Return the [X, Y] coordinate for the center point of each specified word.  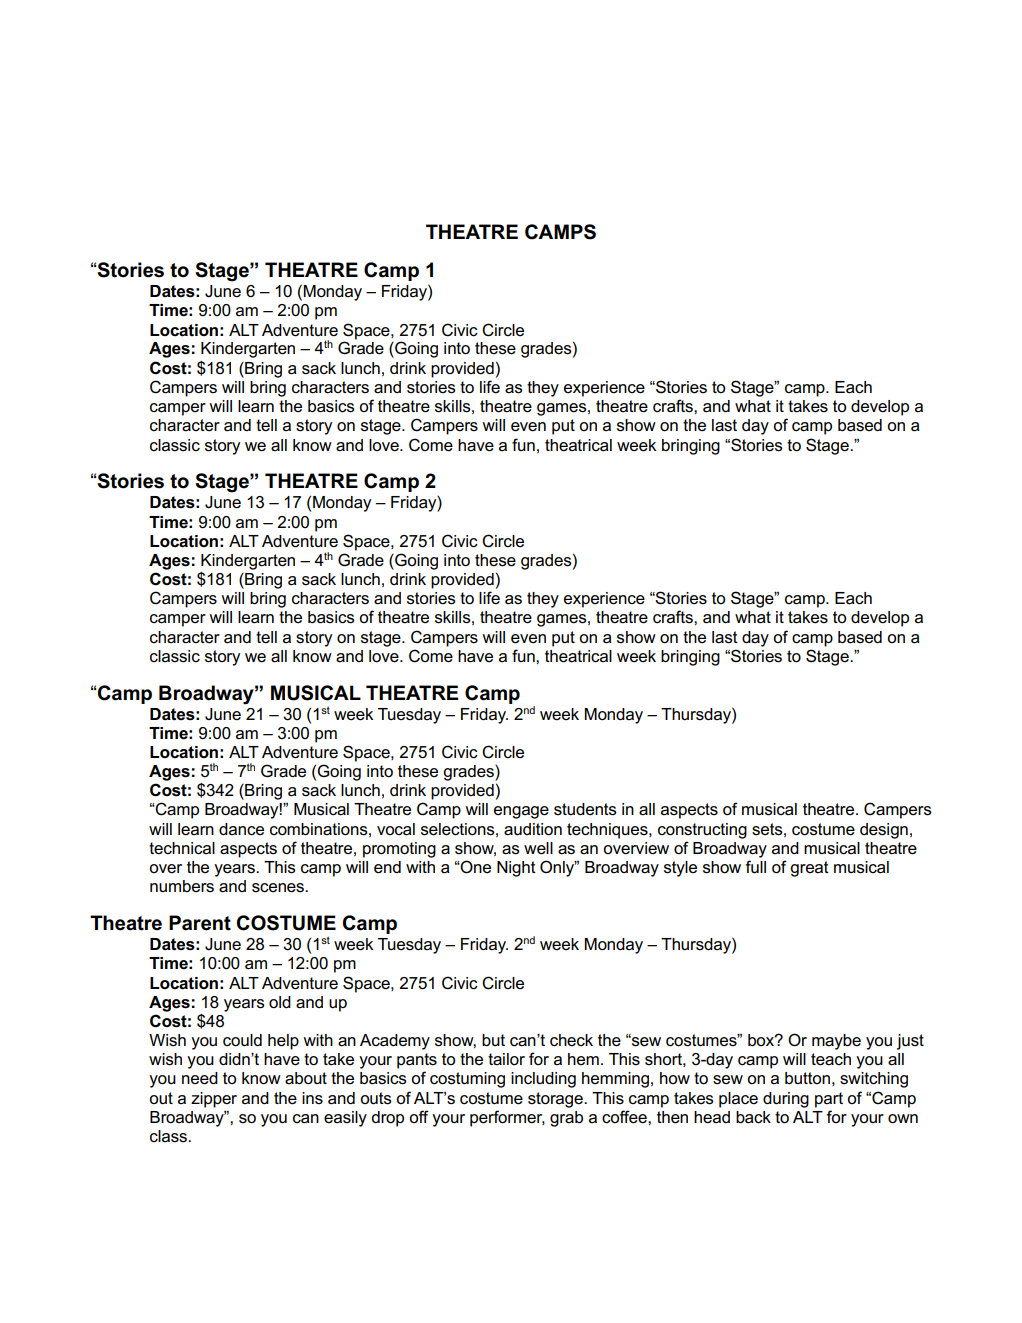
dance [241, 829]
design [884, 831]
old [280, 1002]
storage [556, 1100]
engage [521, 812]
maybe [836, 1042]
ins [312, 1098]
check [571, 1040]
